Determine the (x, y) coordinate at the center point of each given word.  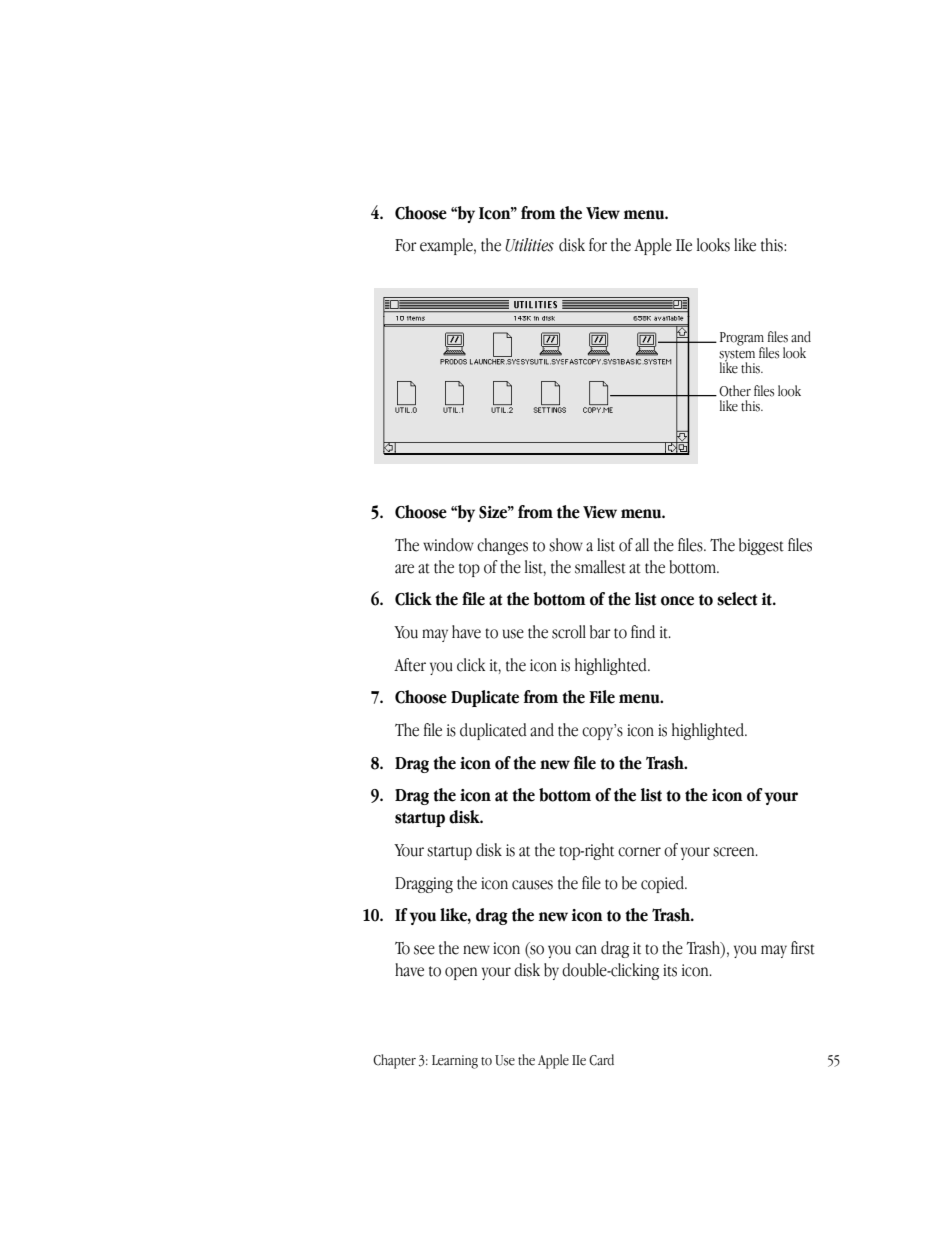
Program (742, 340)
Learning (455, 1062)
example (447, 246)
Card (601, 1060)
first (803, 948)
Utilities (529, 245)
